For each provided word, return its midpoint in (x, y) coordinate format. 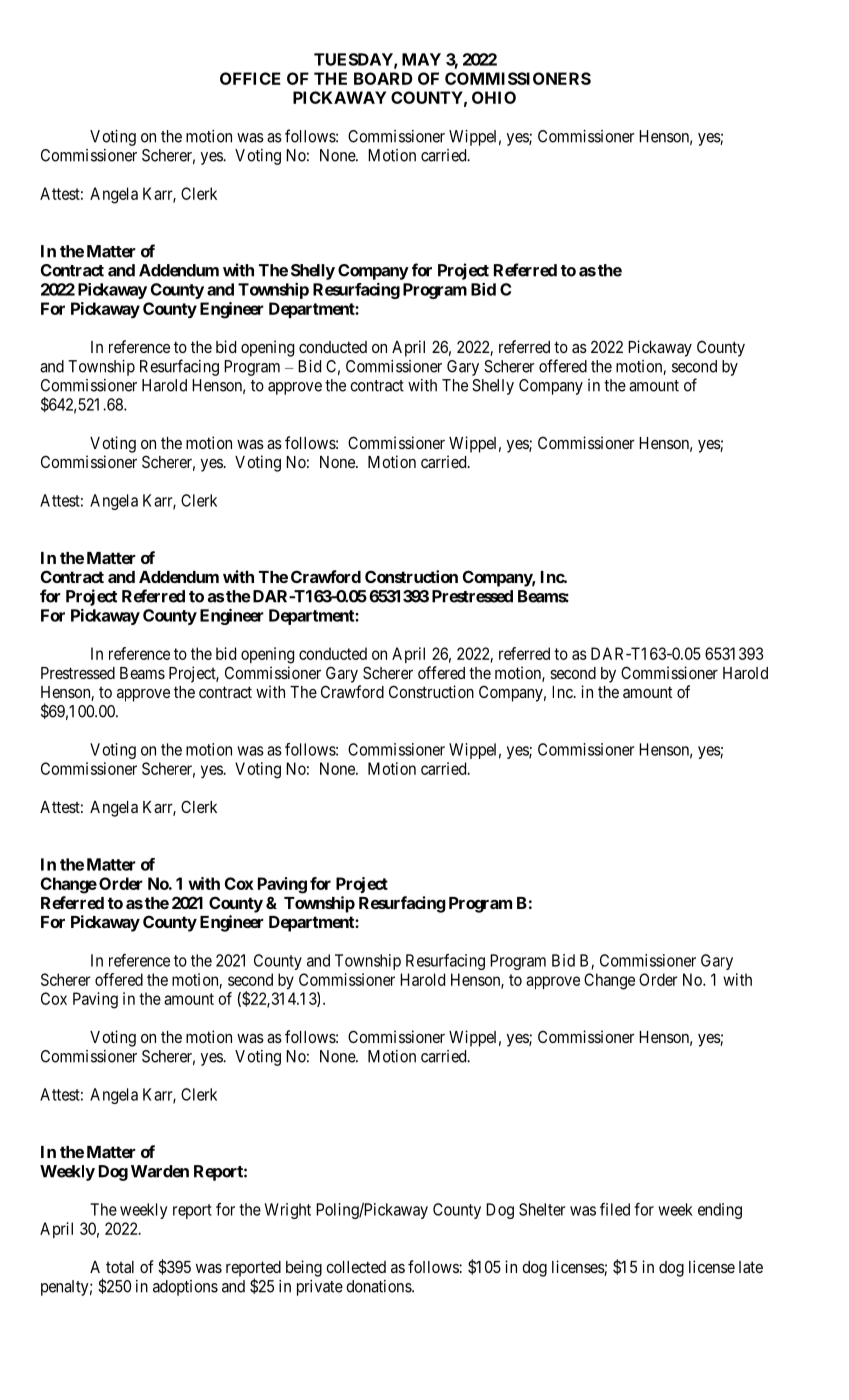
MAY (421, 59)
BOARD (383, 78)
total (120, 1267)
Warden (160, 1171)
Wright (288, 1211)
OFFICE (250, 78)
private (320, 1288)
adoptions (185, 1288)
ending (720, 1211)
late (751, 1267)
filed (615, 1209)
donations (379, 1286)
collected (356, 1267)
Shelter (542, 1209)
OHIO (494, 97)
